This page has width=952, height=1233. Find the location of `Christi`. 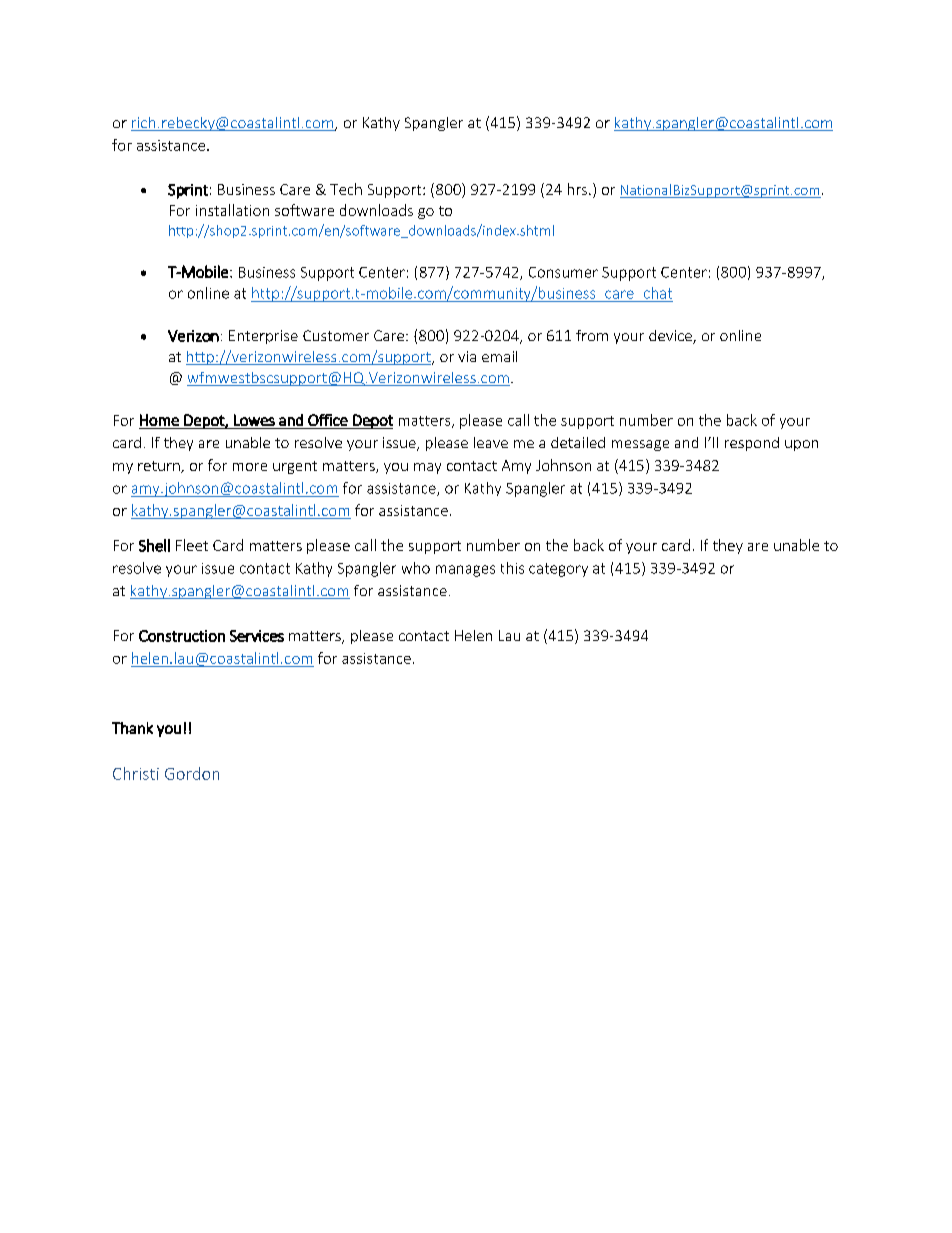

Christi is located at coordinates (136, 773).
